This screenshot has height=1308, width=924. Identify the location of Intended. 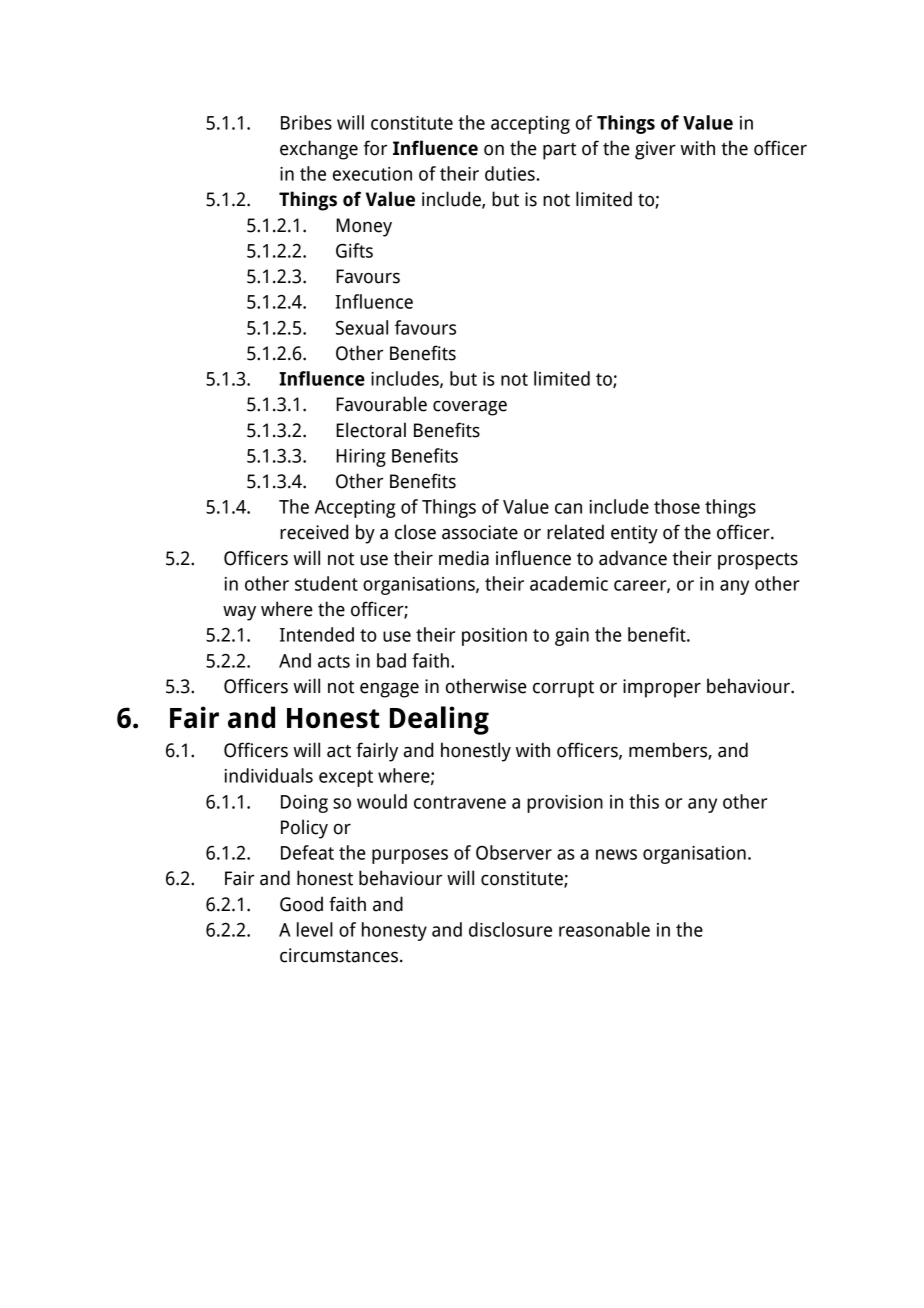
(317, 634).
